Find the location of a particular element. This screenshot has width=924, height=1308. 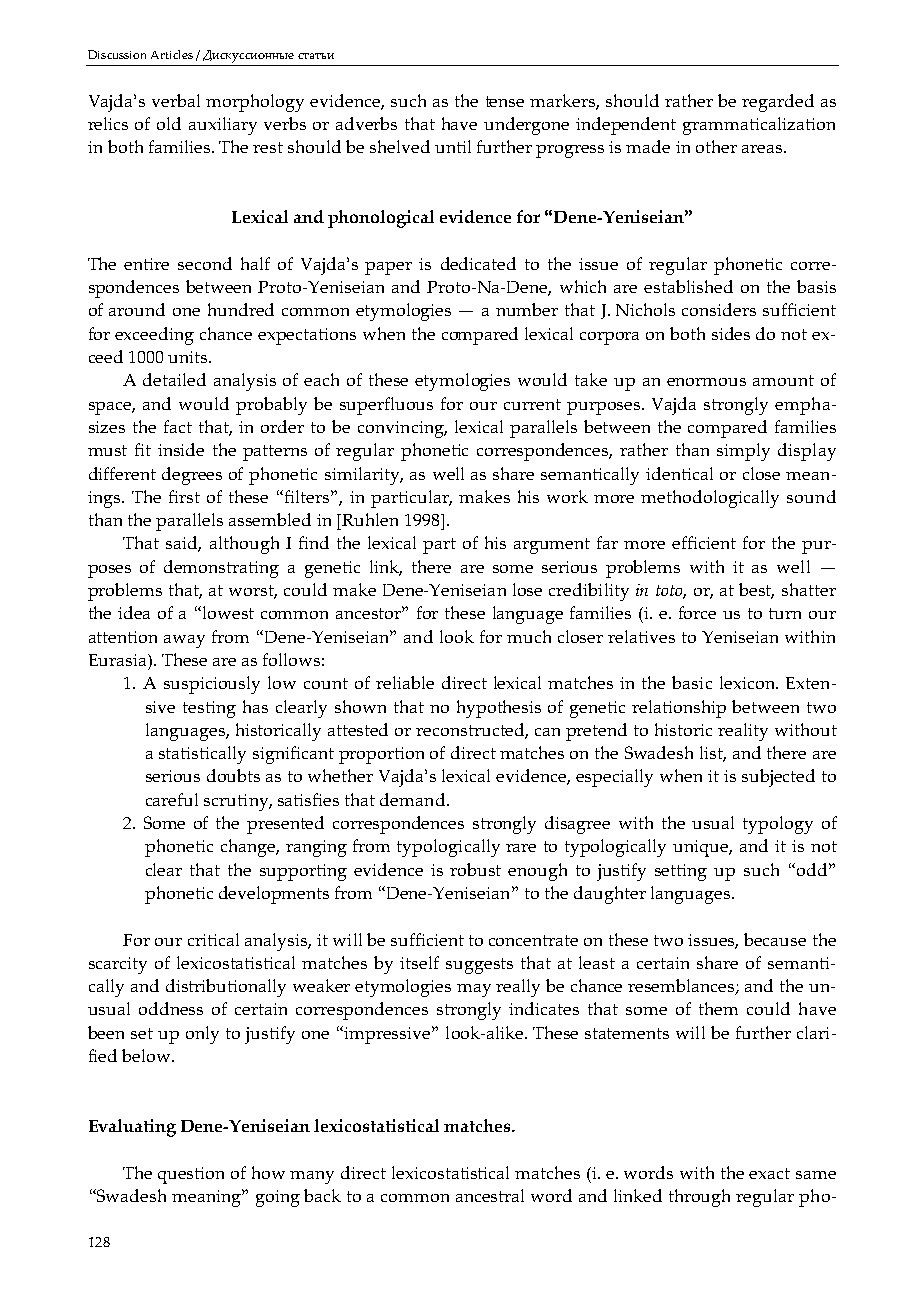

setting is located at coordinates (681, 872).
